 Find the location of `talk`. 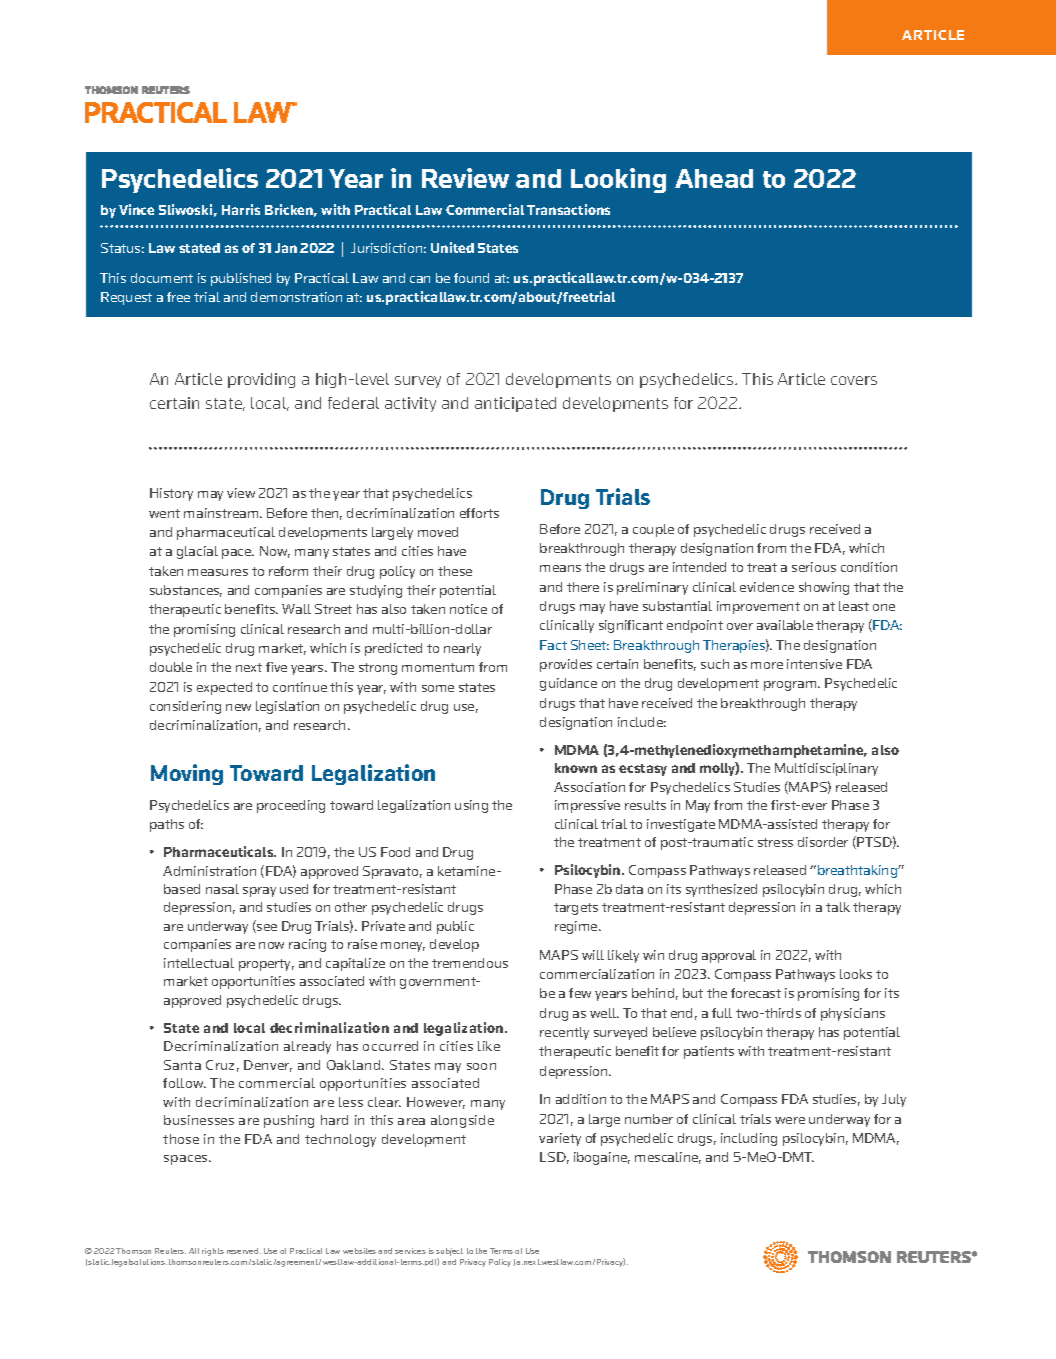

talk is located at coordinates (838, 907).
